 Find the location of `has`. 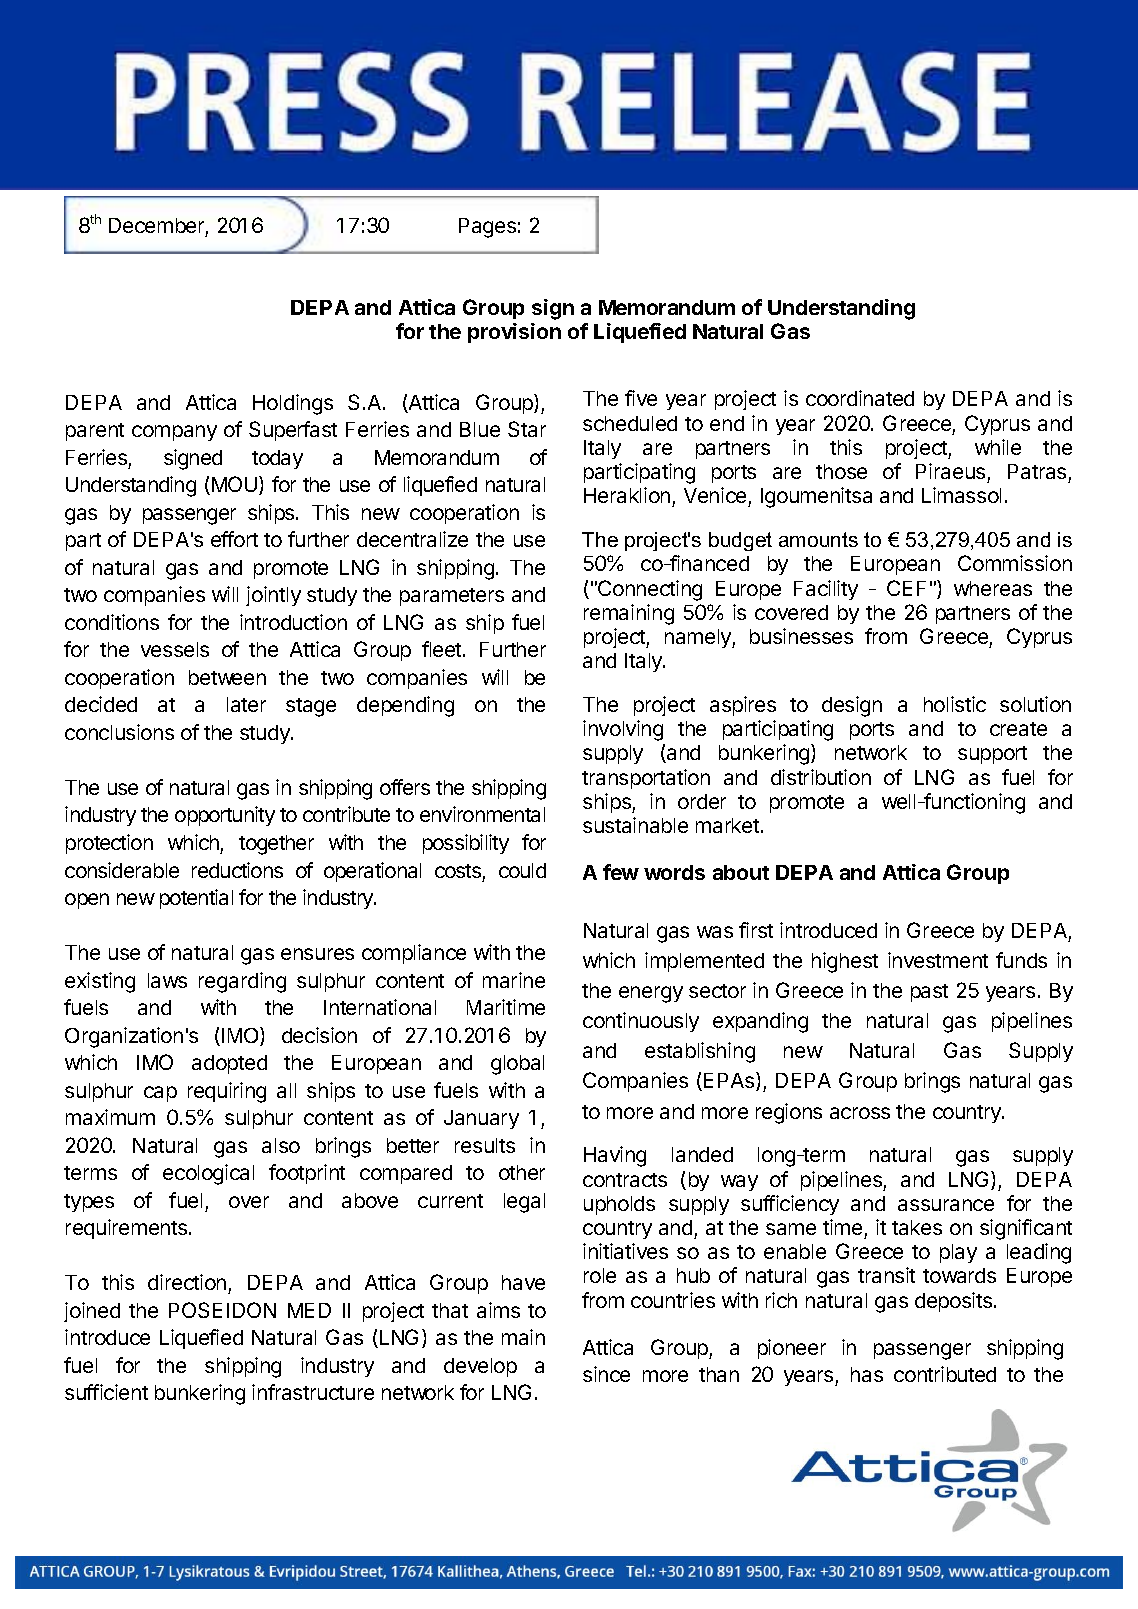

has is located at coordinates (867, 1374).
